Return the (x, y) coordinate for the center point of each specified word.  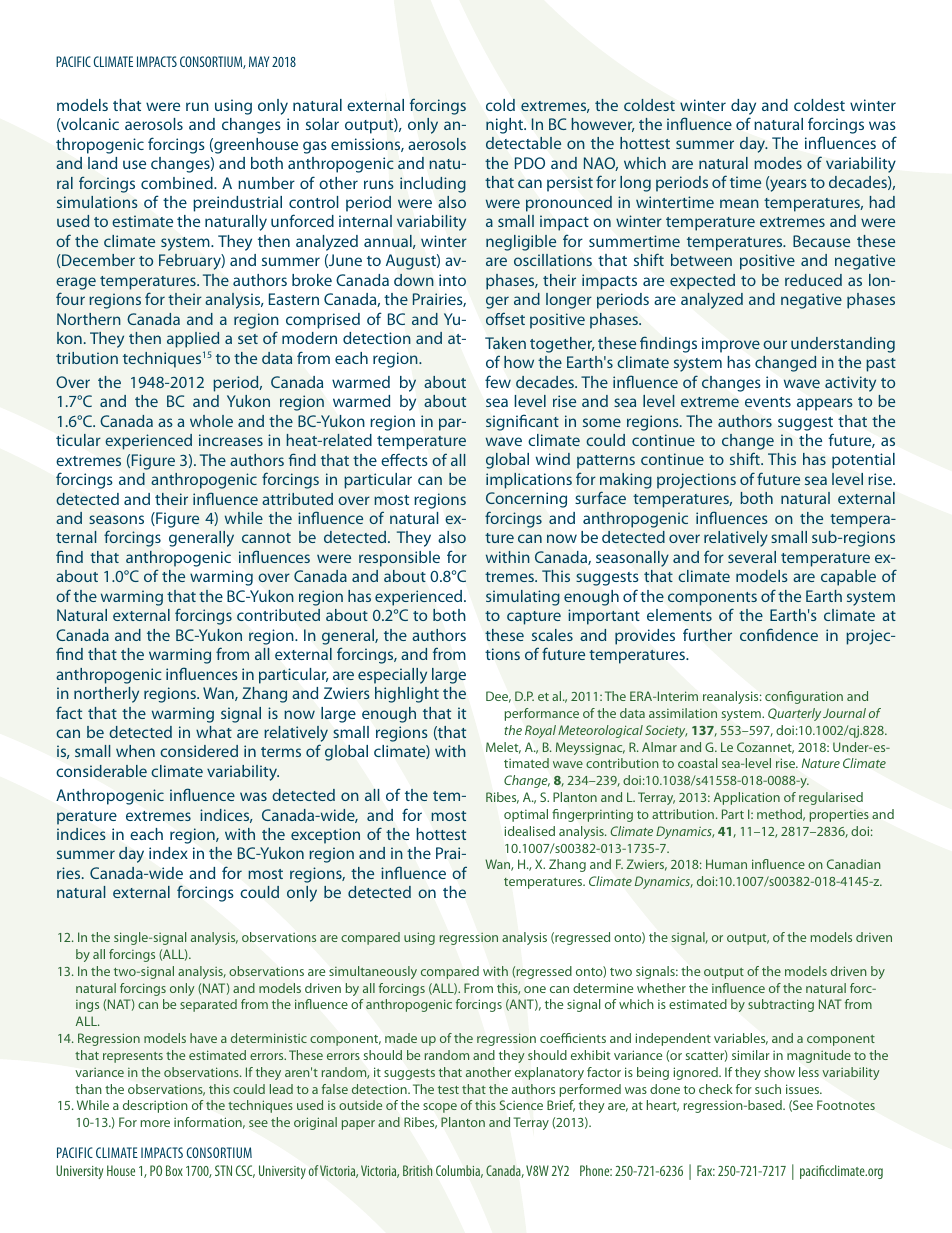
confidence (779, 634)
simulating (523, 598)
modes (778, 163)
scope (440, 1108)
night (506, 126)
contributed (278, 615)
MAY (259, 61)
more (155, 1123)
